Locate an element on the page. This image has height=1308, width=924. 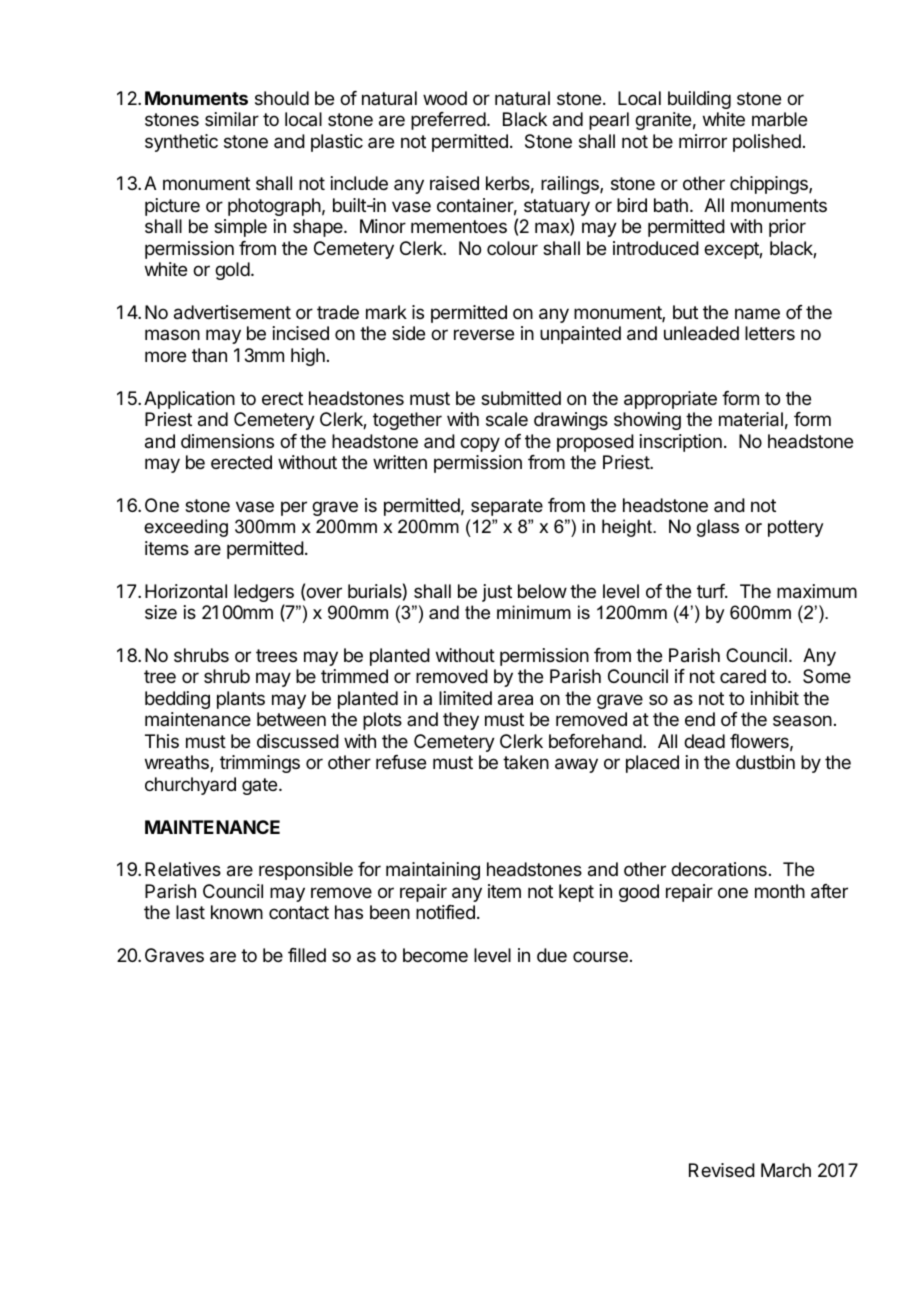
dimensions is located at coordinates (227, 441).
